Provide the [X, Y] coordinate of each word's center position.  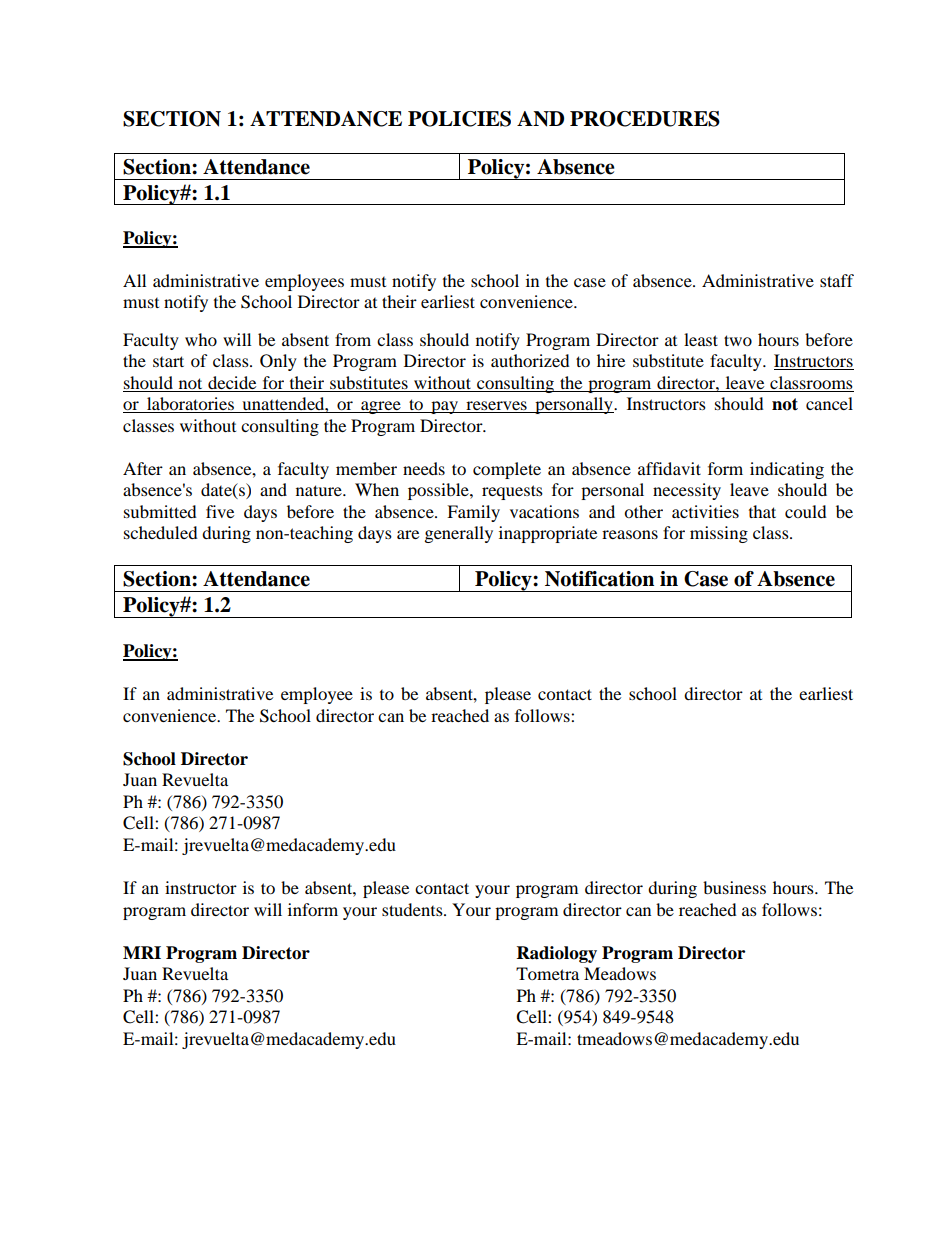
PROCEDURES [645, 119]
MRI [142, 952]
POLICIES [459, 119]
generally [459, 534]
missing [719, 534]
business [734, 887]
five [220, 511]
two [738, 340]
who [201, 339]
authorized [530, 360]
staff [837, 280]
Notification [599, 579]
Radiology [557, 954]
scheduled [161, 532]
